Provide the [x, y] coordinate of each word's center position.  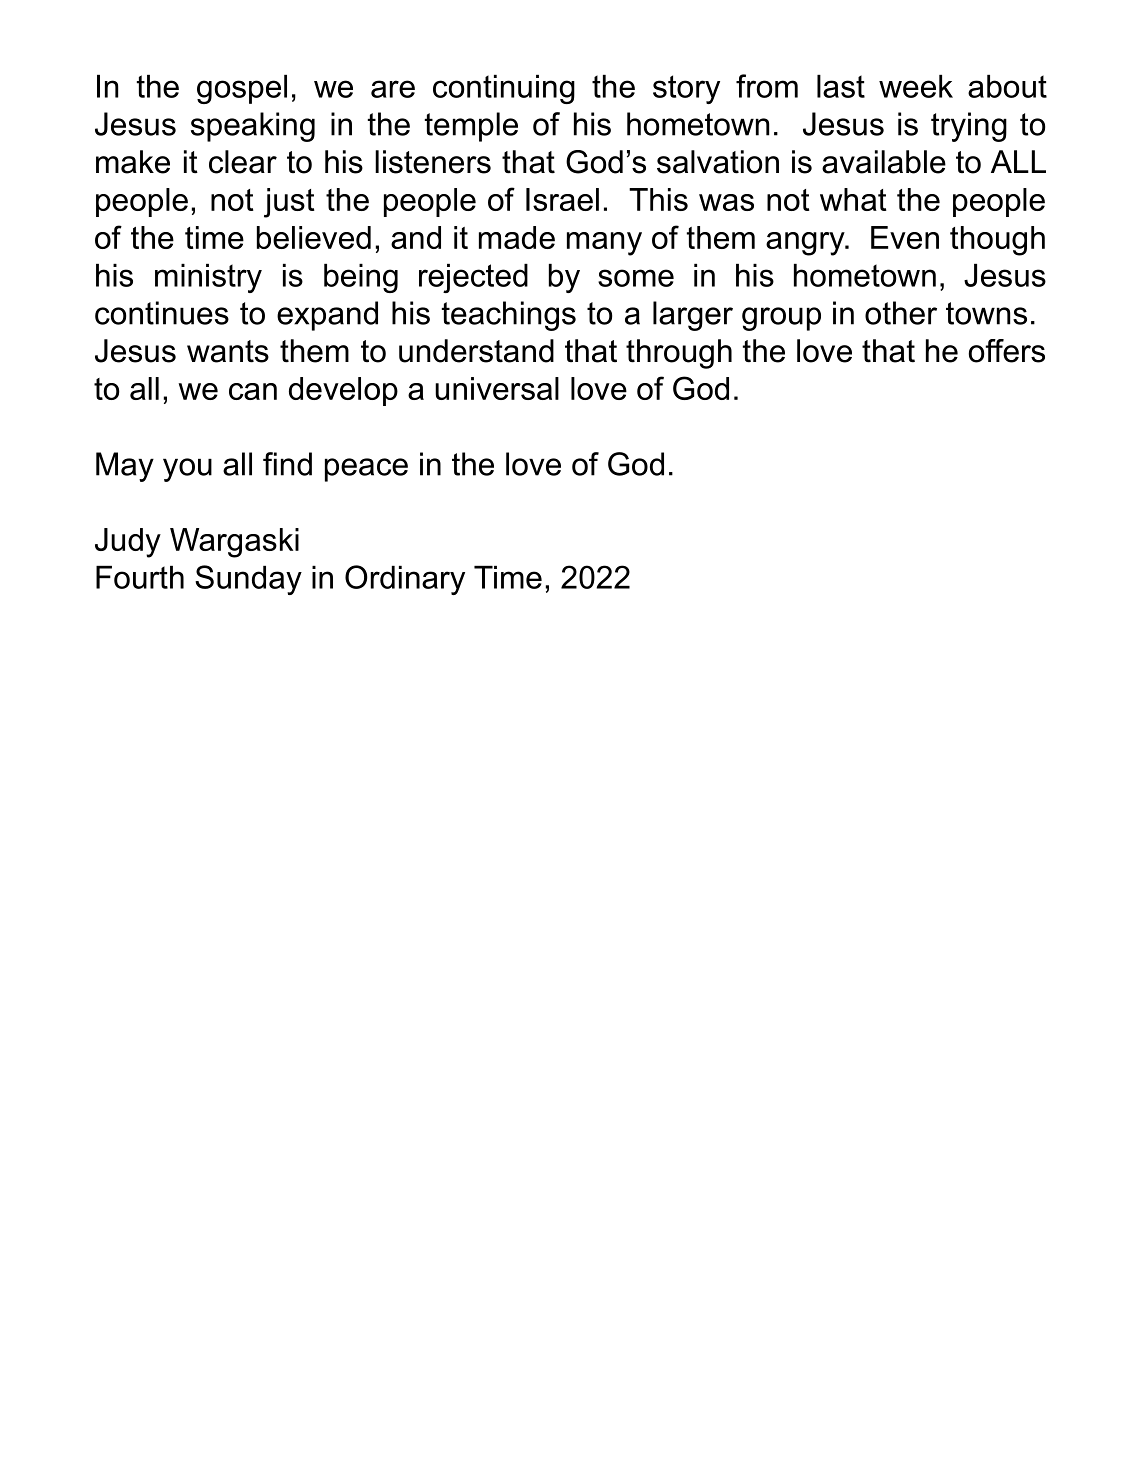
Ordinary [405, 580]
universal [497, 388]
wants [228, 351]
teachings [509, 316]
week [916, 86]
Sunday [248, 580]
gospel [242, 89]
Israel [562, 199]
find [287, 464]
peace [366, 470]
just [289, 203]
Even [905, 237]
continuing [504, 89]
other [901, 313]
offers [1007, 351]
